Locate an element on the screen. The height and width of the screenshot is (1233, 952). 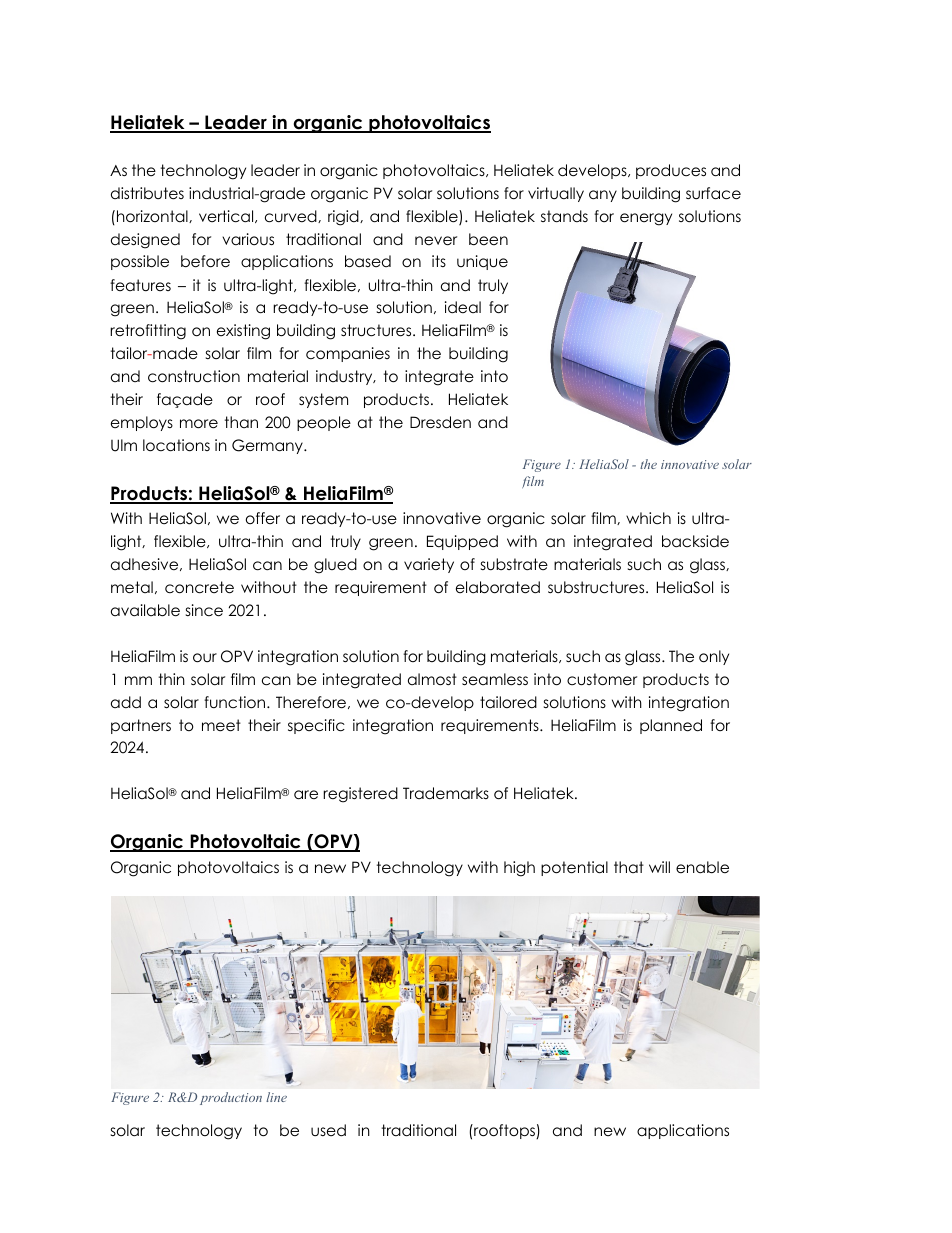
our is located at coordinates (205, 658).
